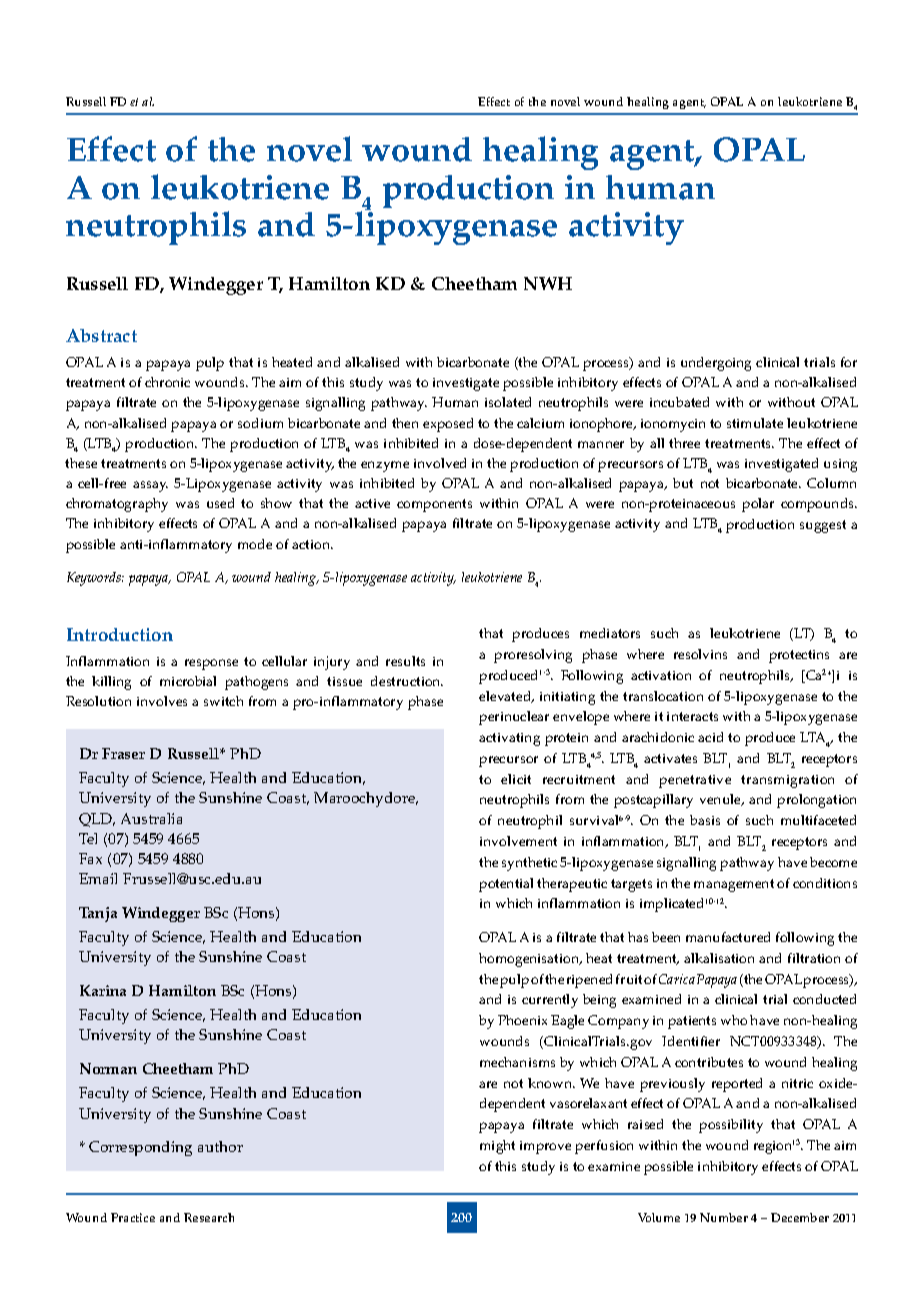 This screenshot has width=924, height=1308. I want to click on Research, so click(209, 1217).
